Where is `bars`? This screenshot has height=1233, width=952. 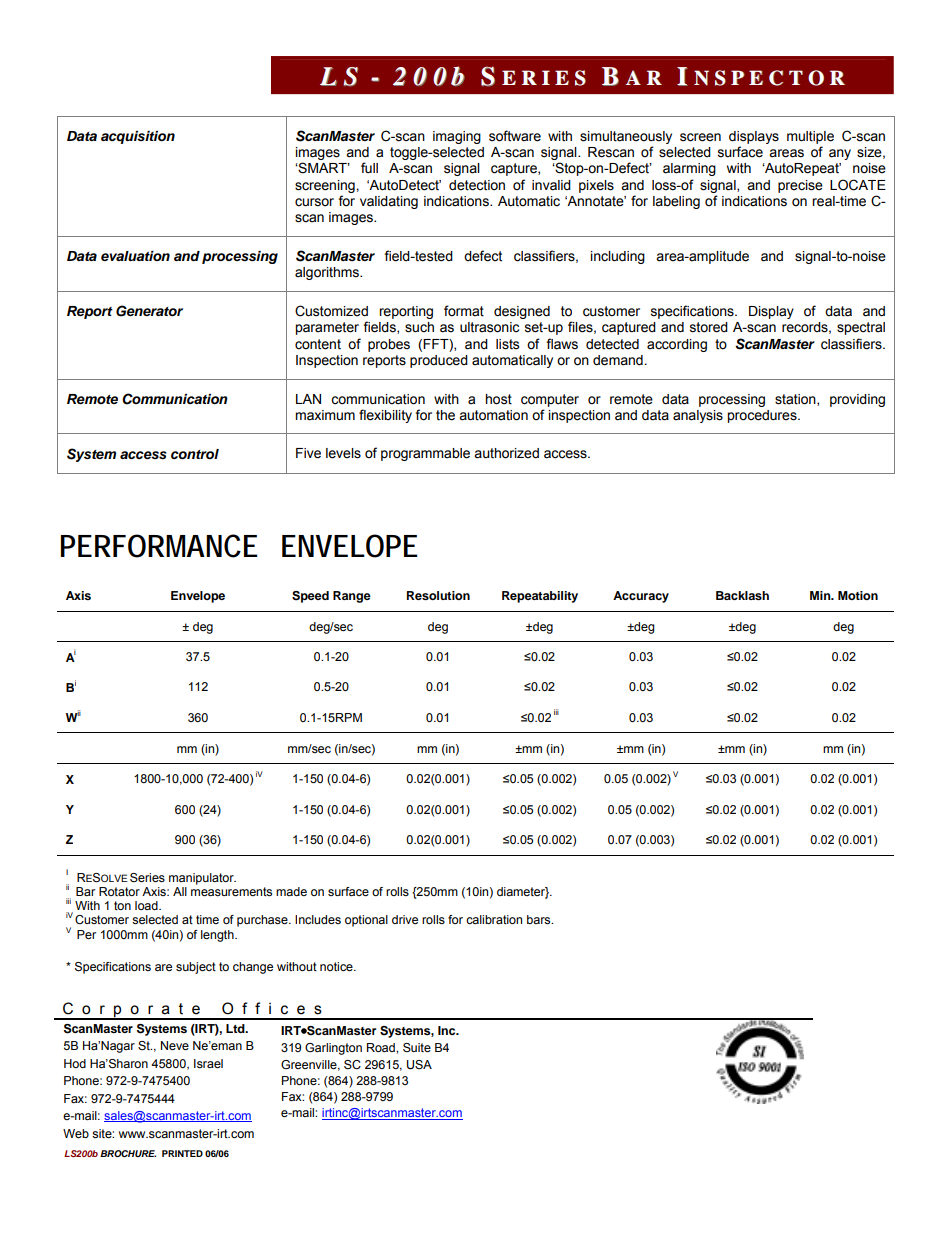
bars is located at coordinates (540, 919).
